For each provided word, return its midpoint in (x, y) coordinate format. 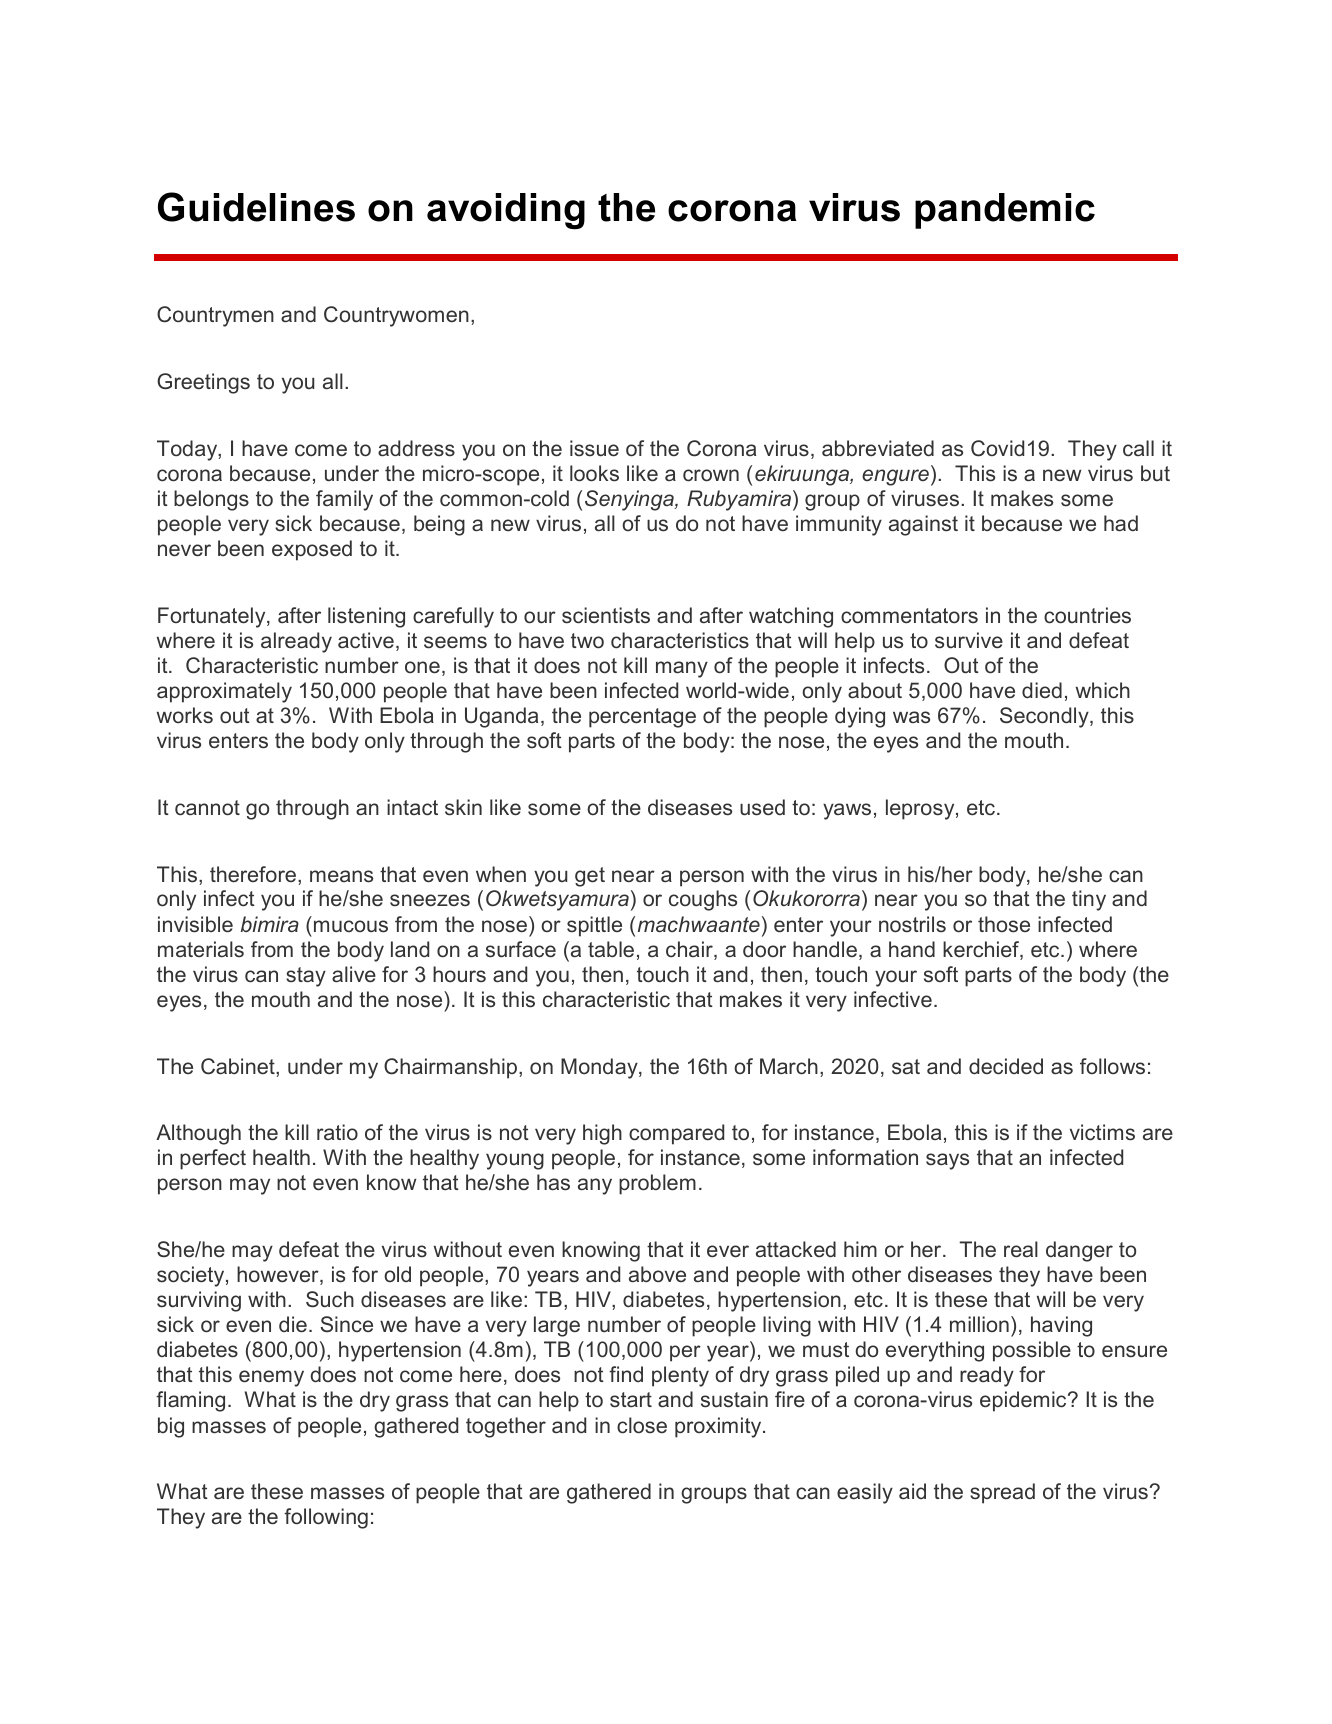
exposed (312, 550)
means (341, 876)
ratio (337, 1132)
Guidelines (256, 207)
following (326, 1518)
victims (1102, 1132)
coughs (703, 900)
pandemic (1005, 211)
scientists (606, 615)
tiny (1089, 900)
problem (657, 1184)
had (1121, 523)
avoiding (506, 211)
